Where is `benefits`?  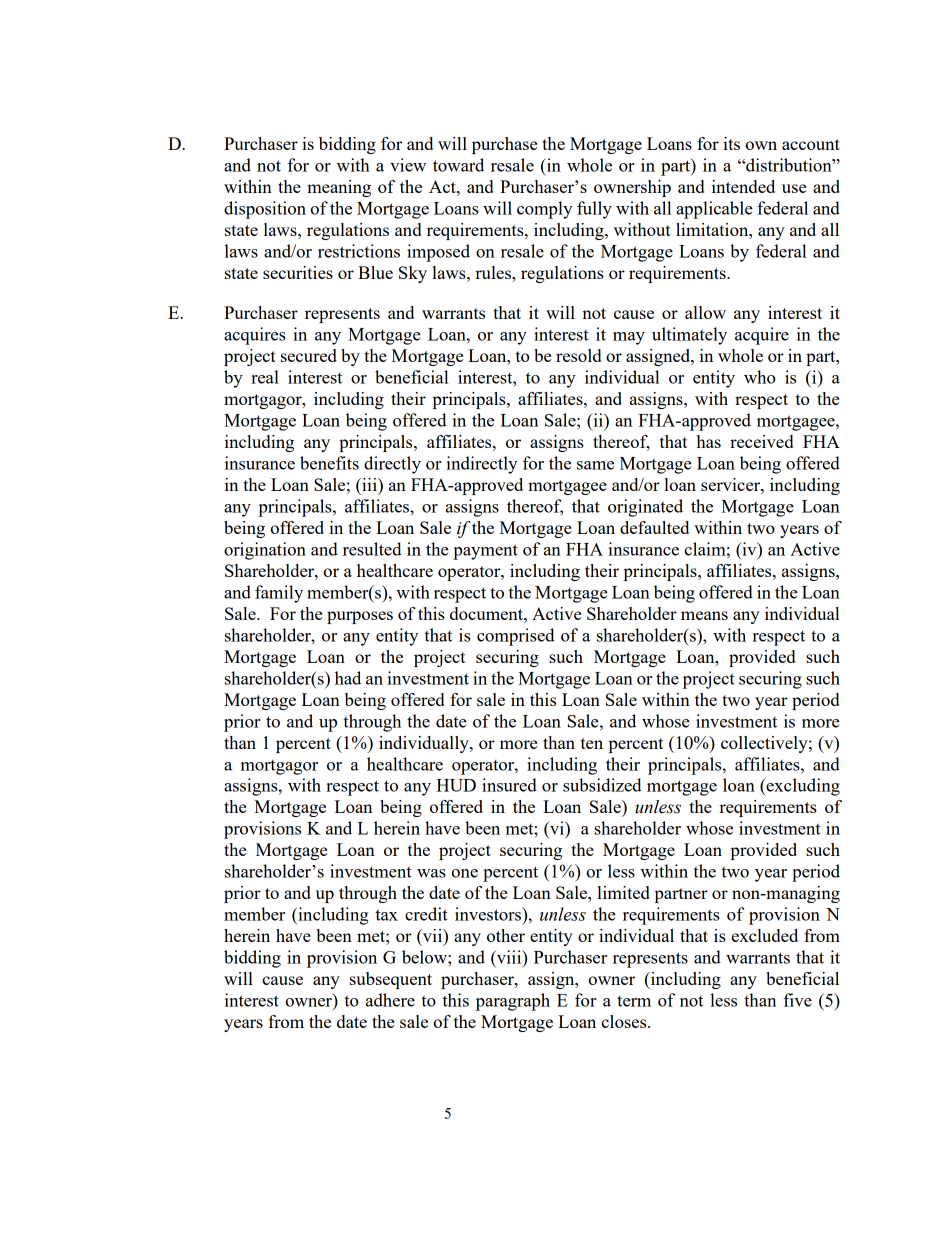
benefits is located at coordinates (329, 463).
